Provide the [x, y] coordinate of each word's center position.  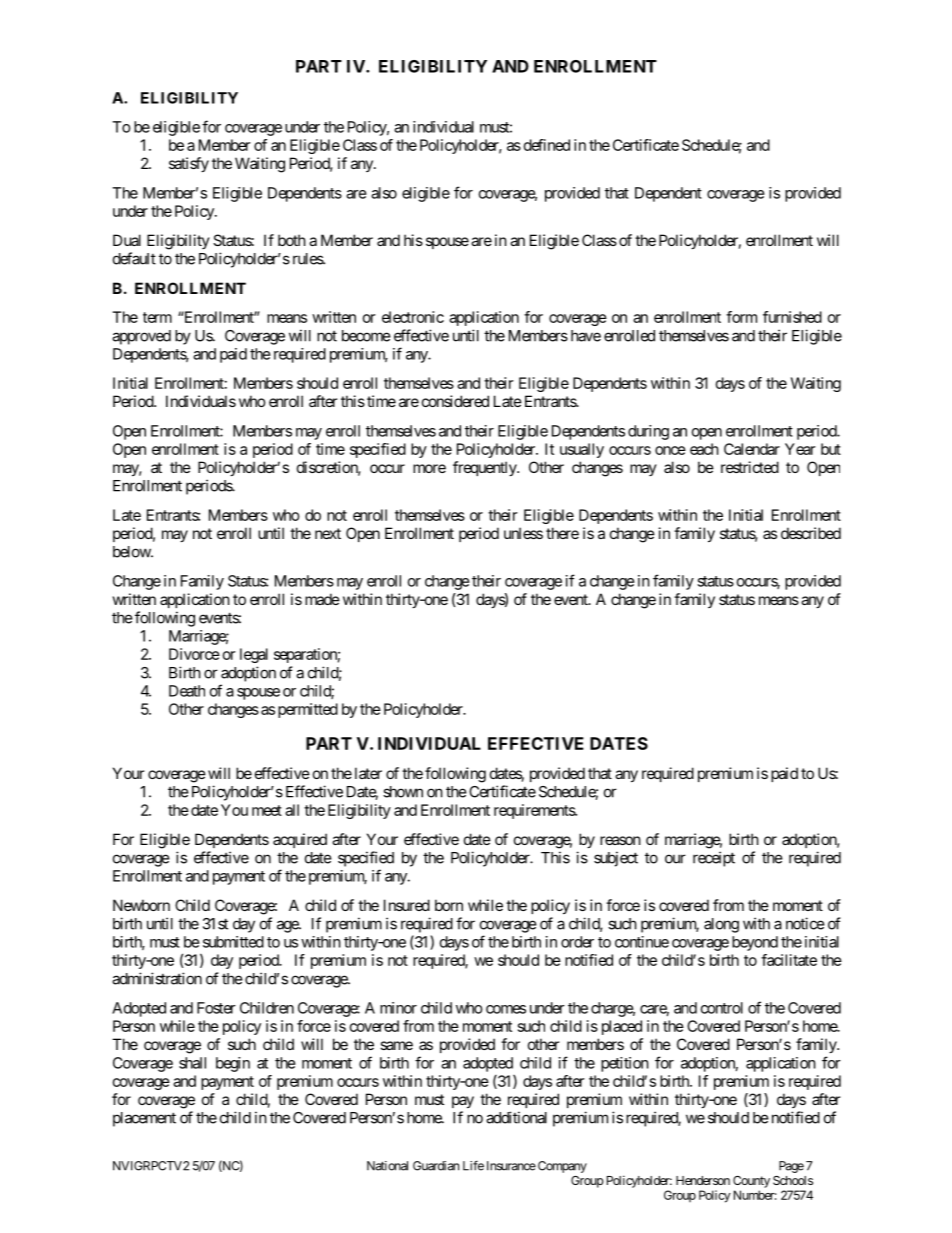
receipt [714, 859]
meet [267, 810]
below [132, 552]
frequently [485, 468]
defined [547, 145]
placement [144, 1119]
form [741, 317]
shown [403, 792]
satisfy [189, 164]
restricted [750, 467]
